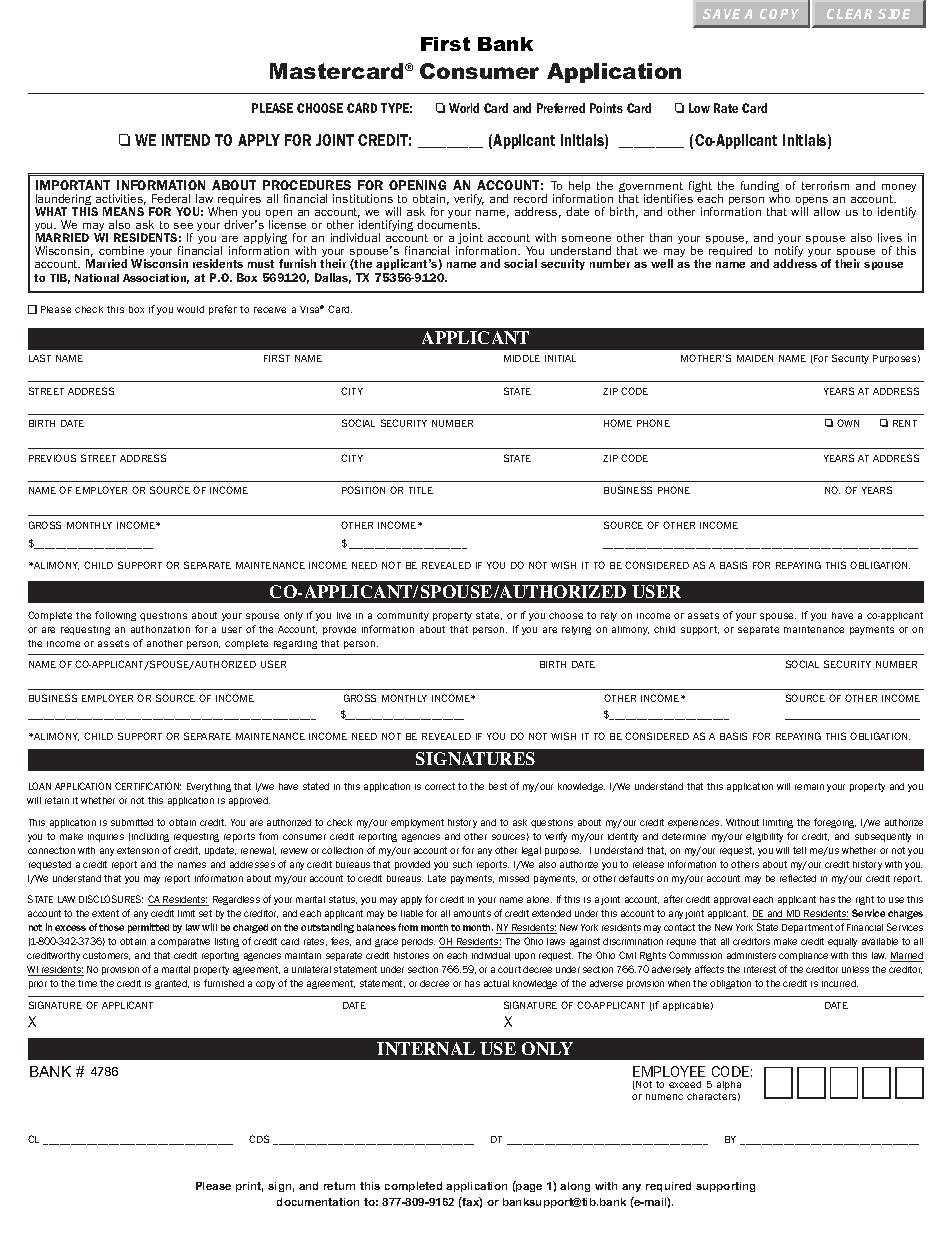  Describe the element at coordinates (464, 108) in the screenshot. I see `World` at that location.
